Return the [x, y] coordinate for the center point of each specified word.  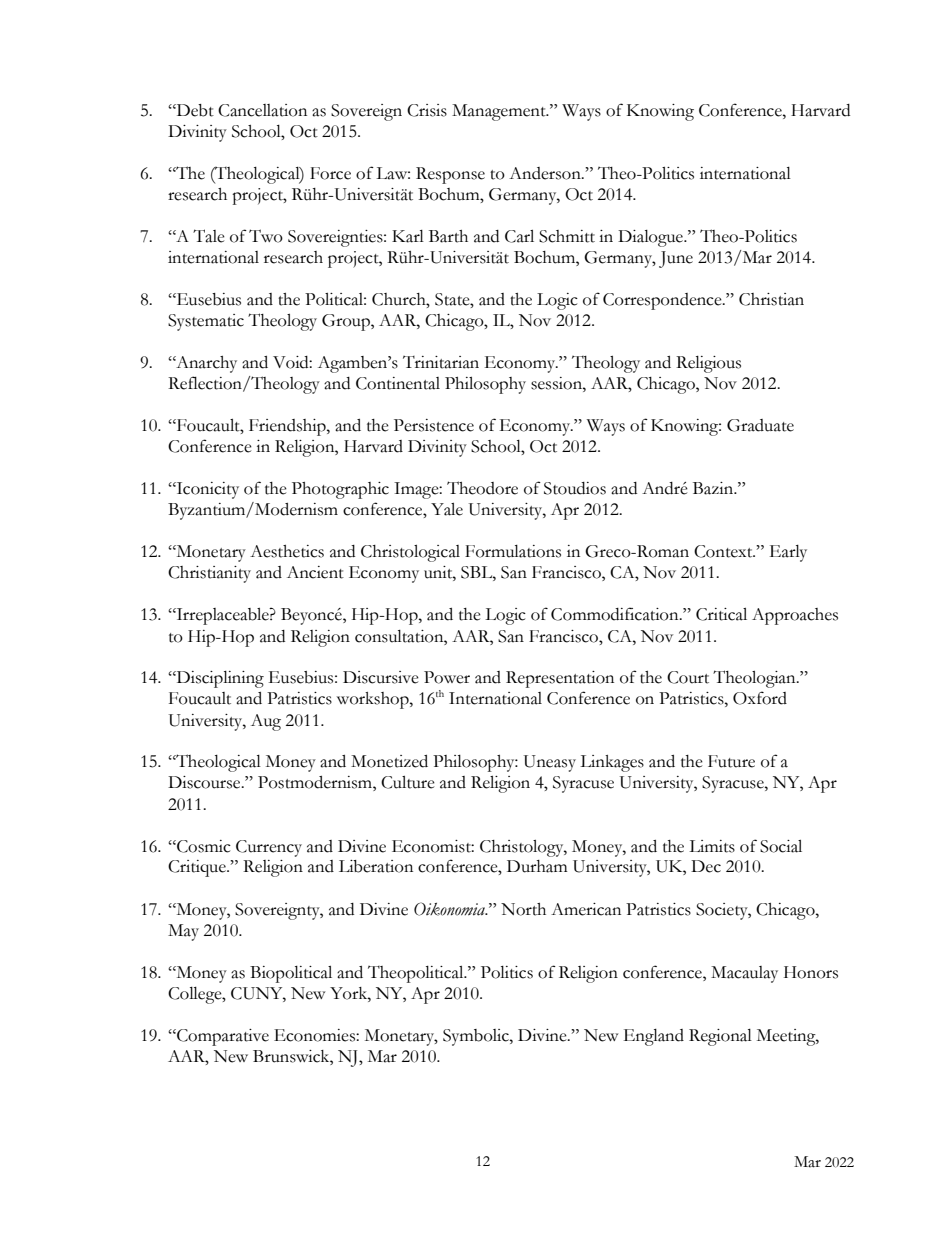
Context [724, 551]
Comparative [222, 1037]
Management [500, 112]
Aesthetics [287, 551]
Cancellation [262, 110]
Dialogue [651, 238]
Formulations [513, 551]
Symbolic [477, 1037]
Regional [720, 1037]
